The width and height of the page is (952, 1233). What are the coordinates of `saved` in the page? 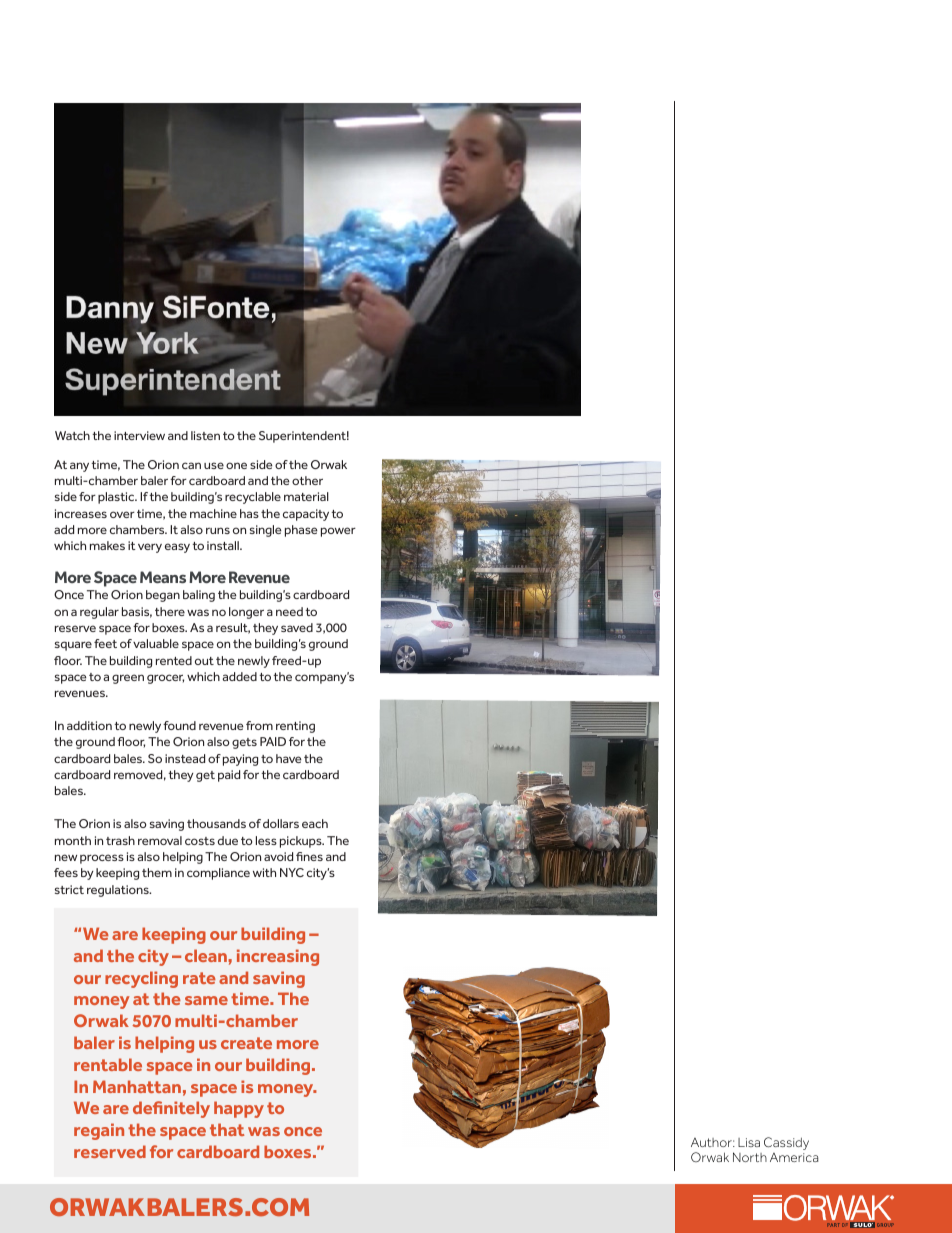 It's located at (297, 627).
